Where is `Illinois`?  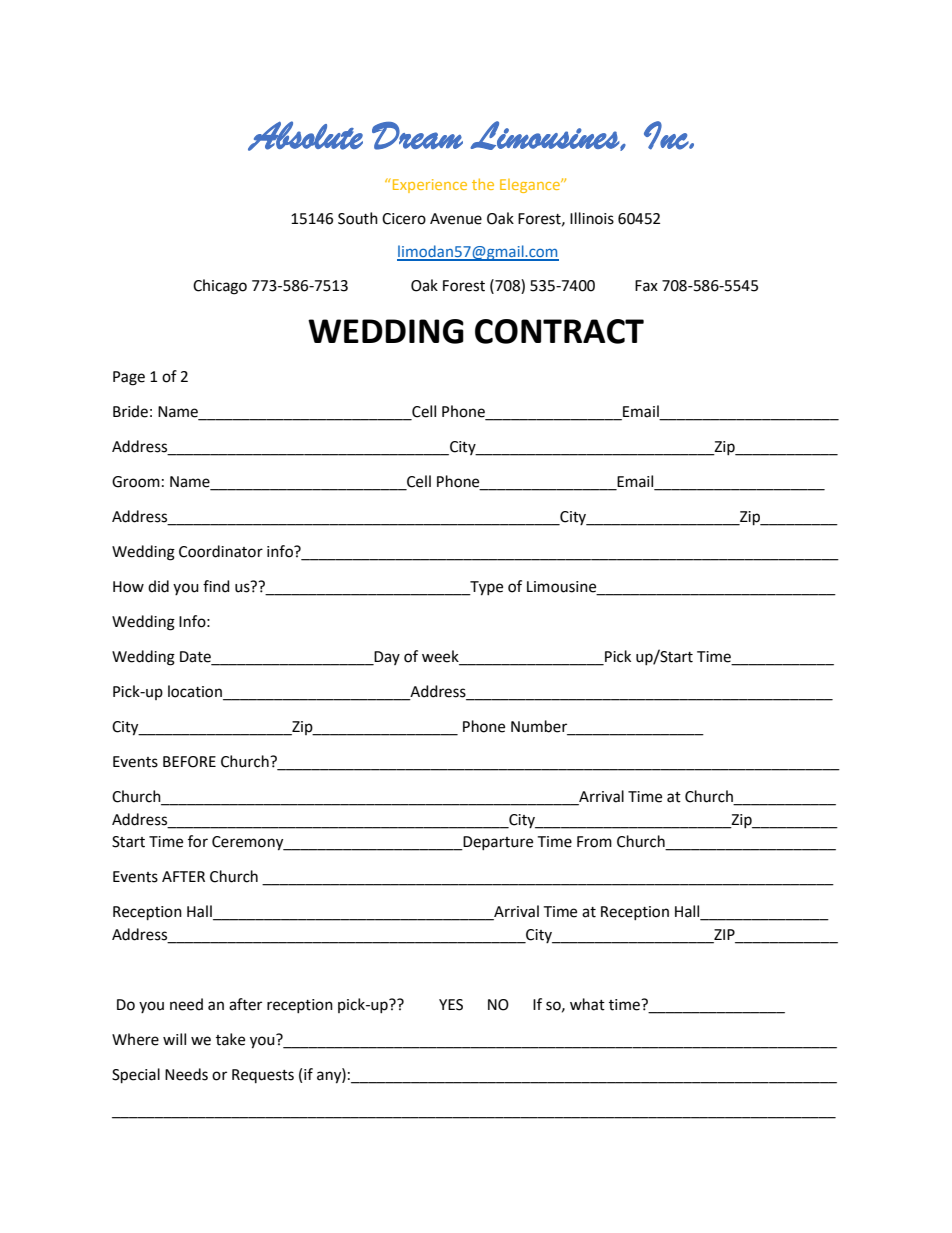
Illinois is located at coordinates (592, 218).
